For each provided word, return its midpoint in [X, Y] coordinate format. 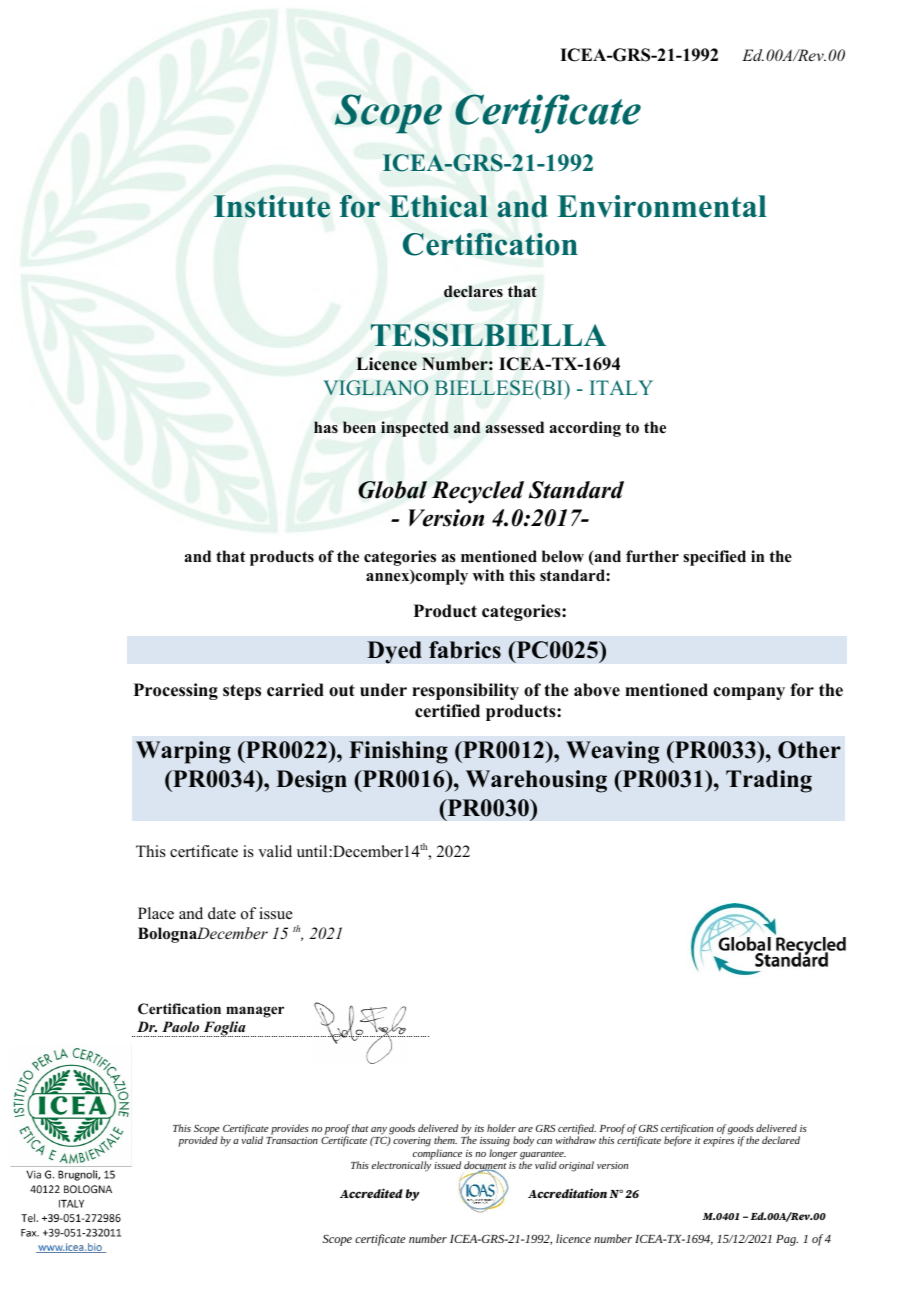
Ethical [438, 206]
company [749, 693]
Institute [272, 206]
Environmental [662, 206]
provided [198, 1141]
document [485, 1166]
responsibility [465, 691]
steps [242, 692]
